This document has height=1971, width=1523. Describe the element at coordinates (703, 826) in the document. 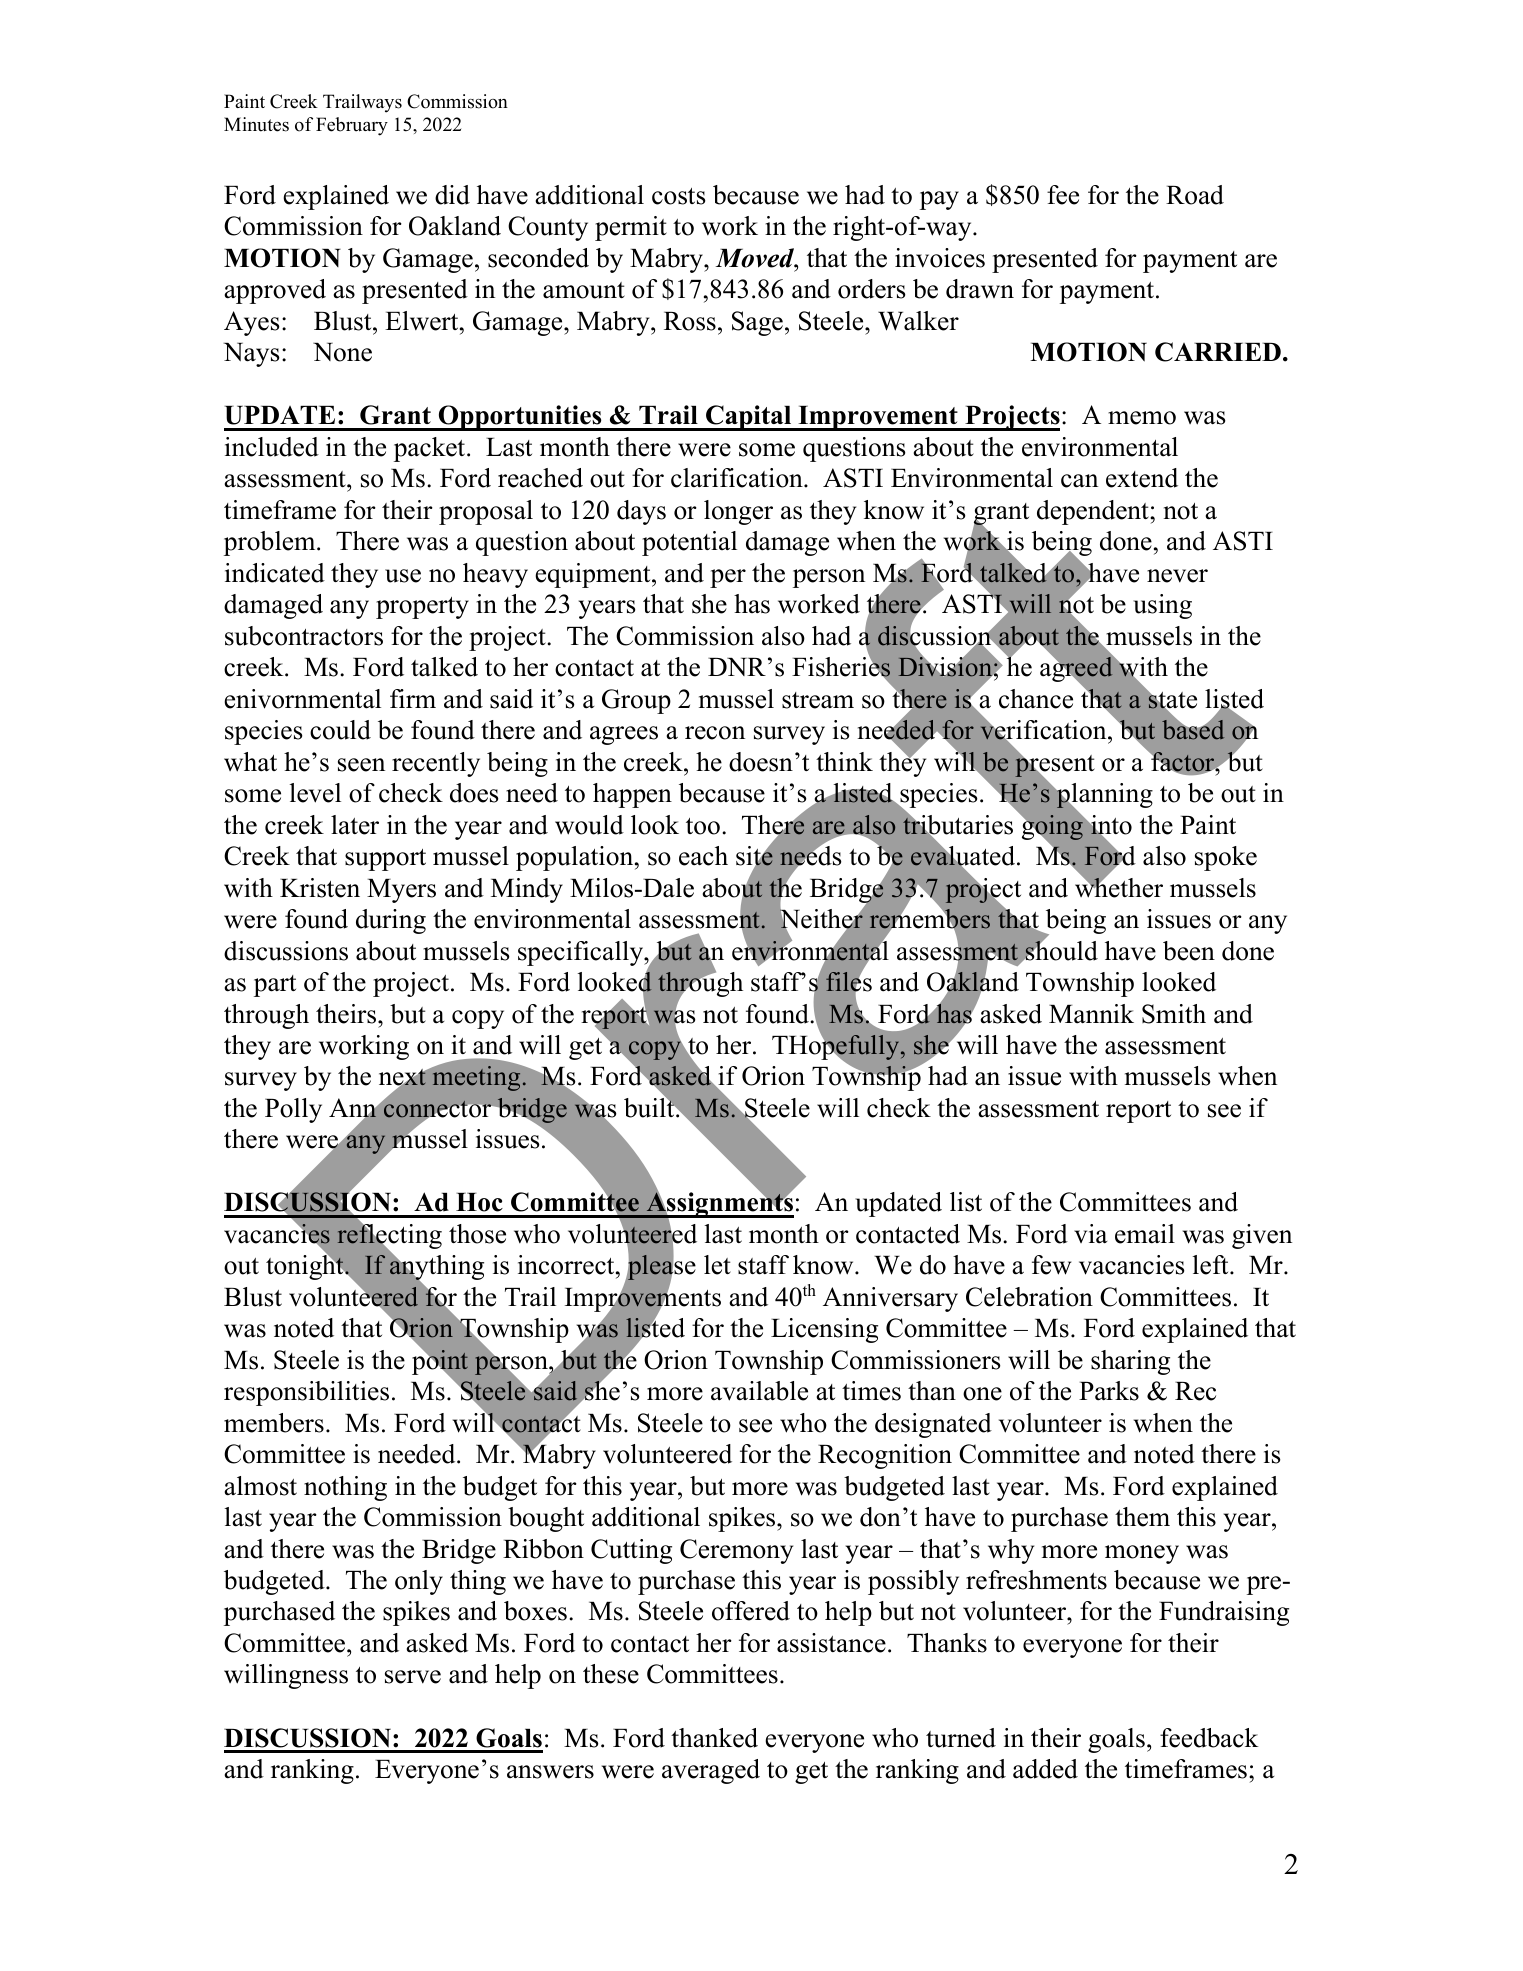

I see `too` at that location.
